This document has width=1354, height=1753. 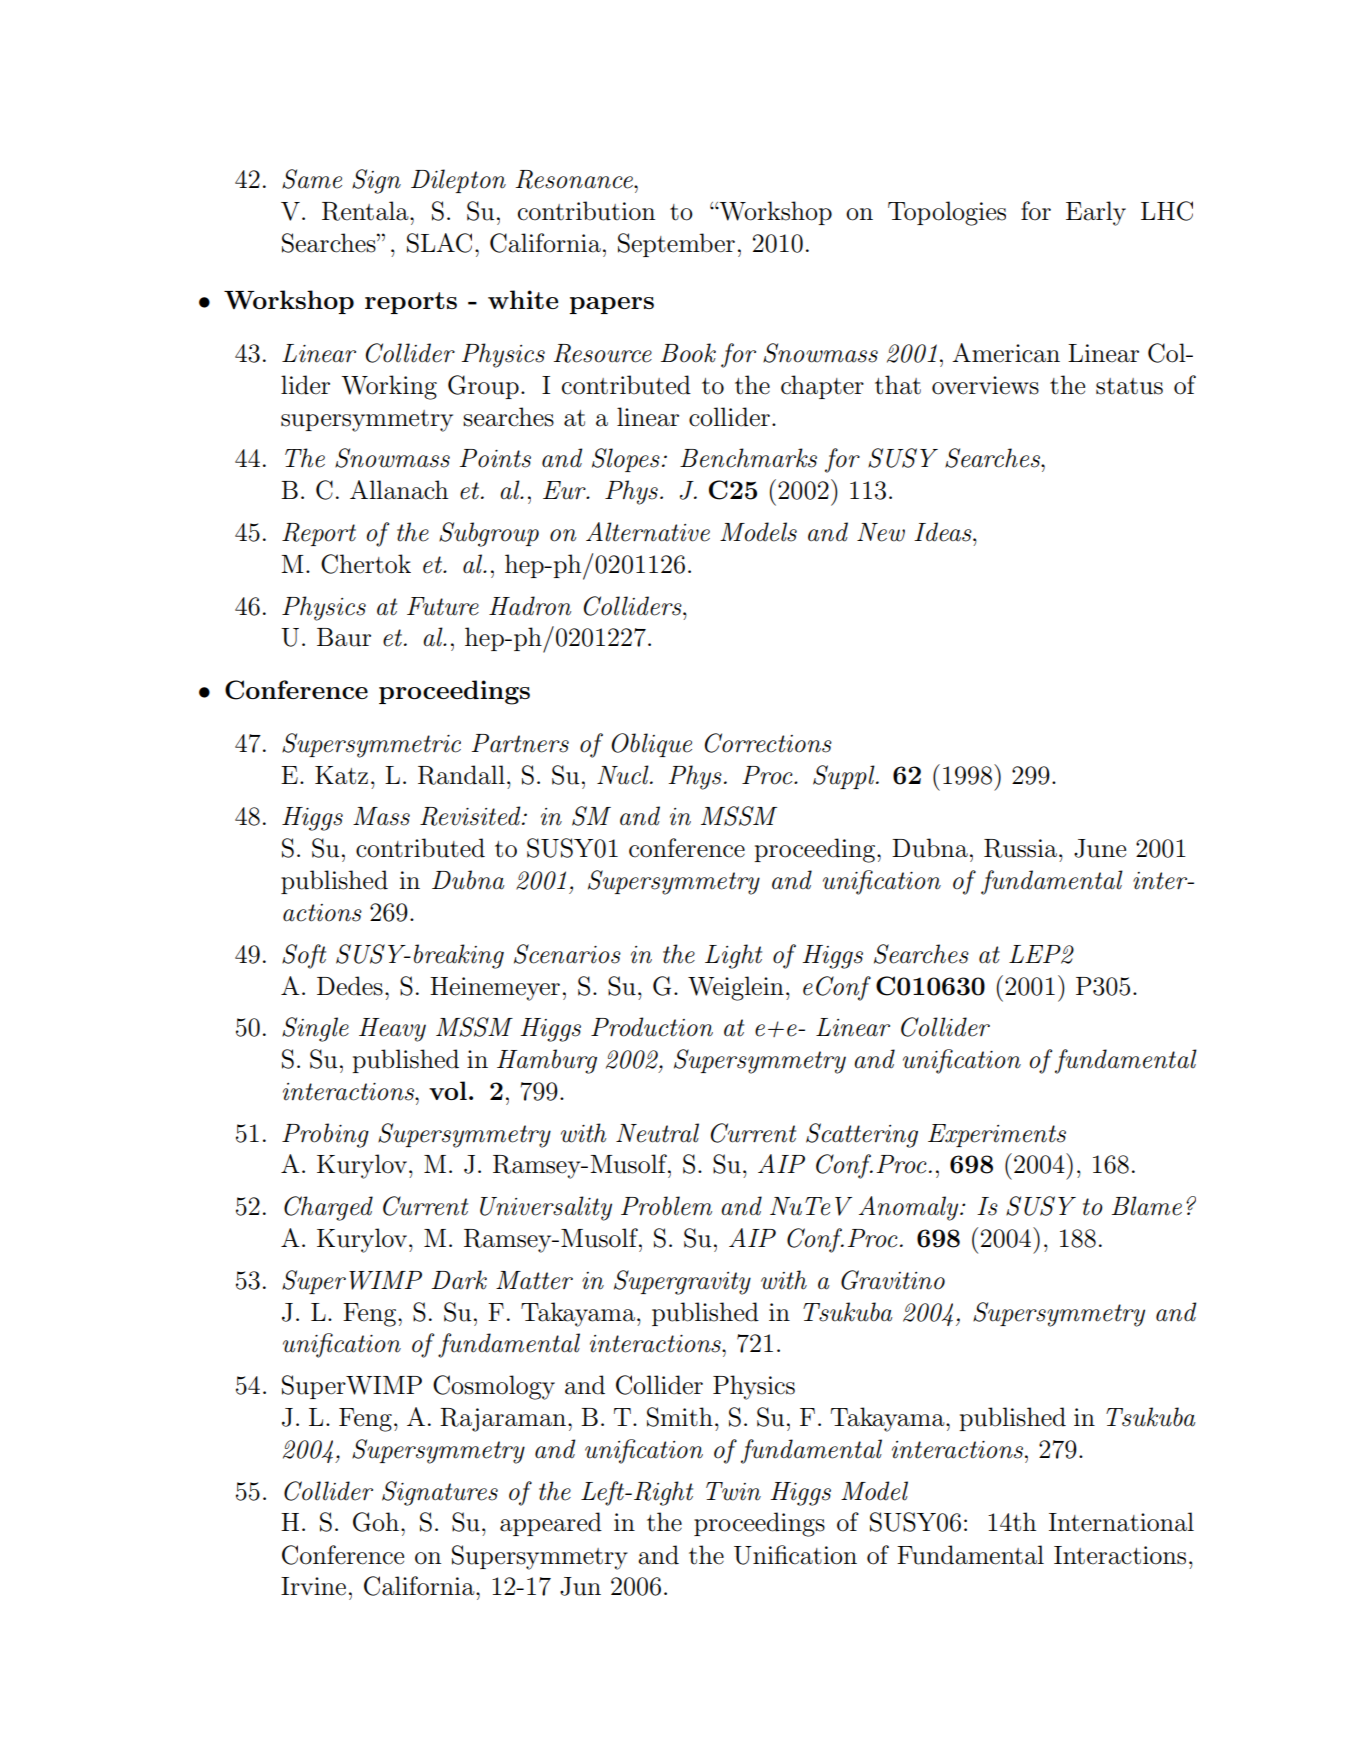 I want to click on Revisited, so click(x=471, y=816).
